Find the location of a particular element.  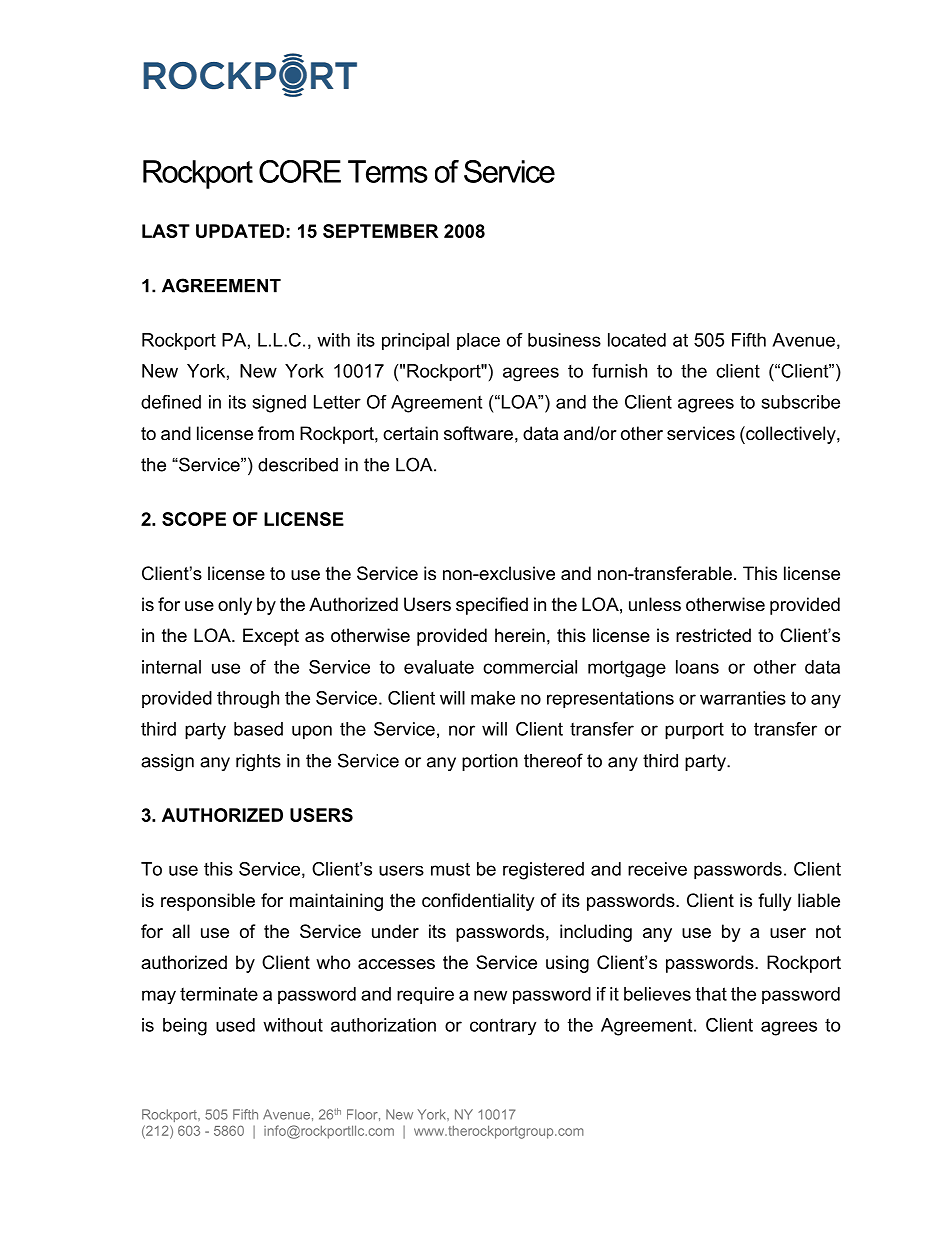

located is located at coordinates (637, 340).
